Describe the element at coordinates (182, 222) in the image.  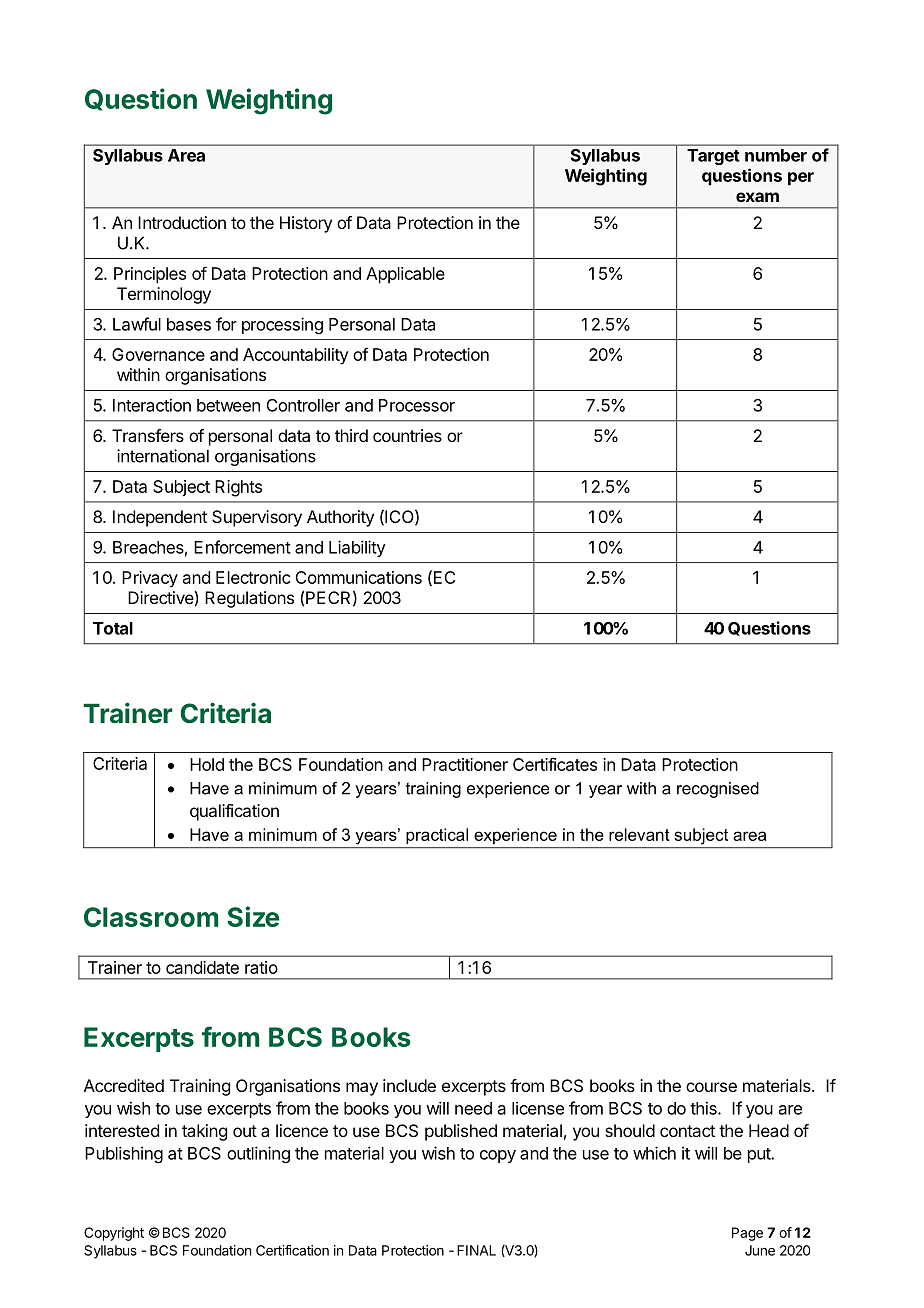
I see `Introduction` at that location.
